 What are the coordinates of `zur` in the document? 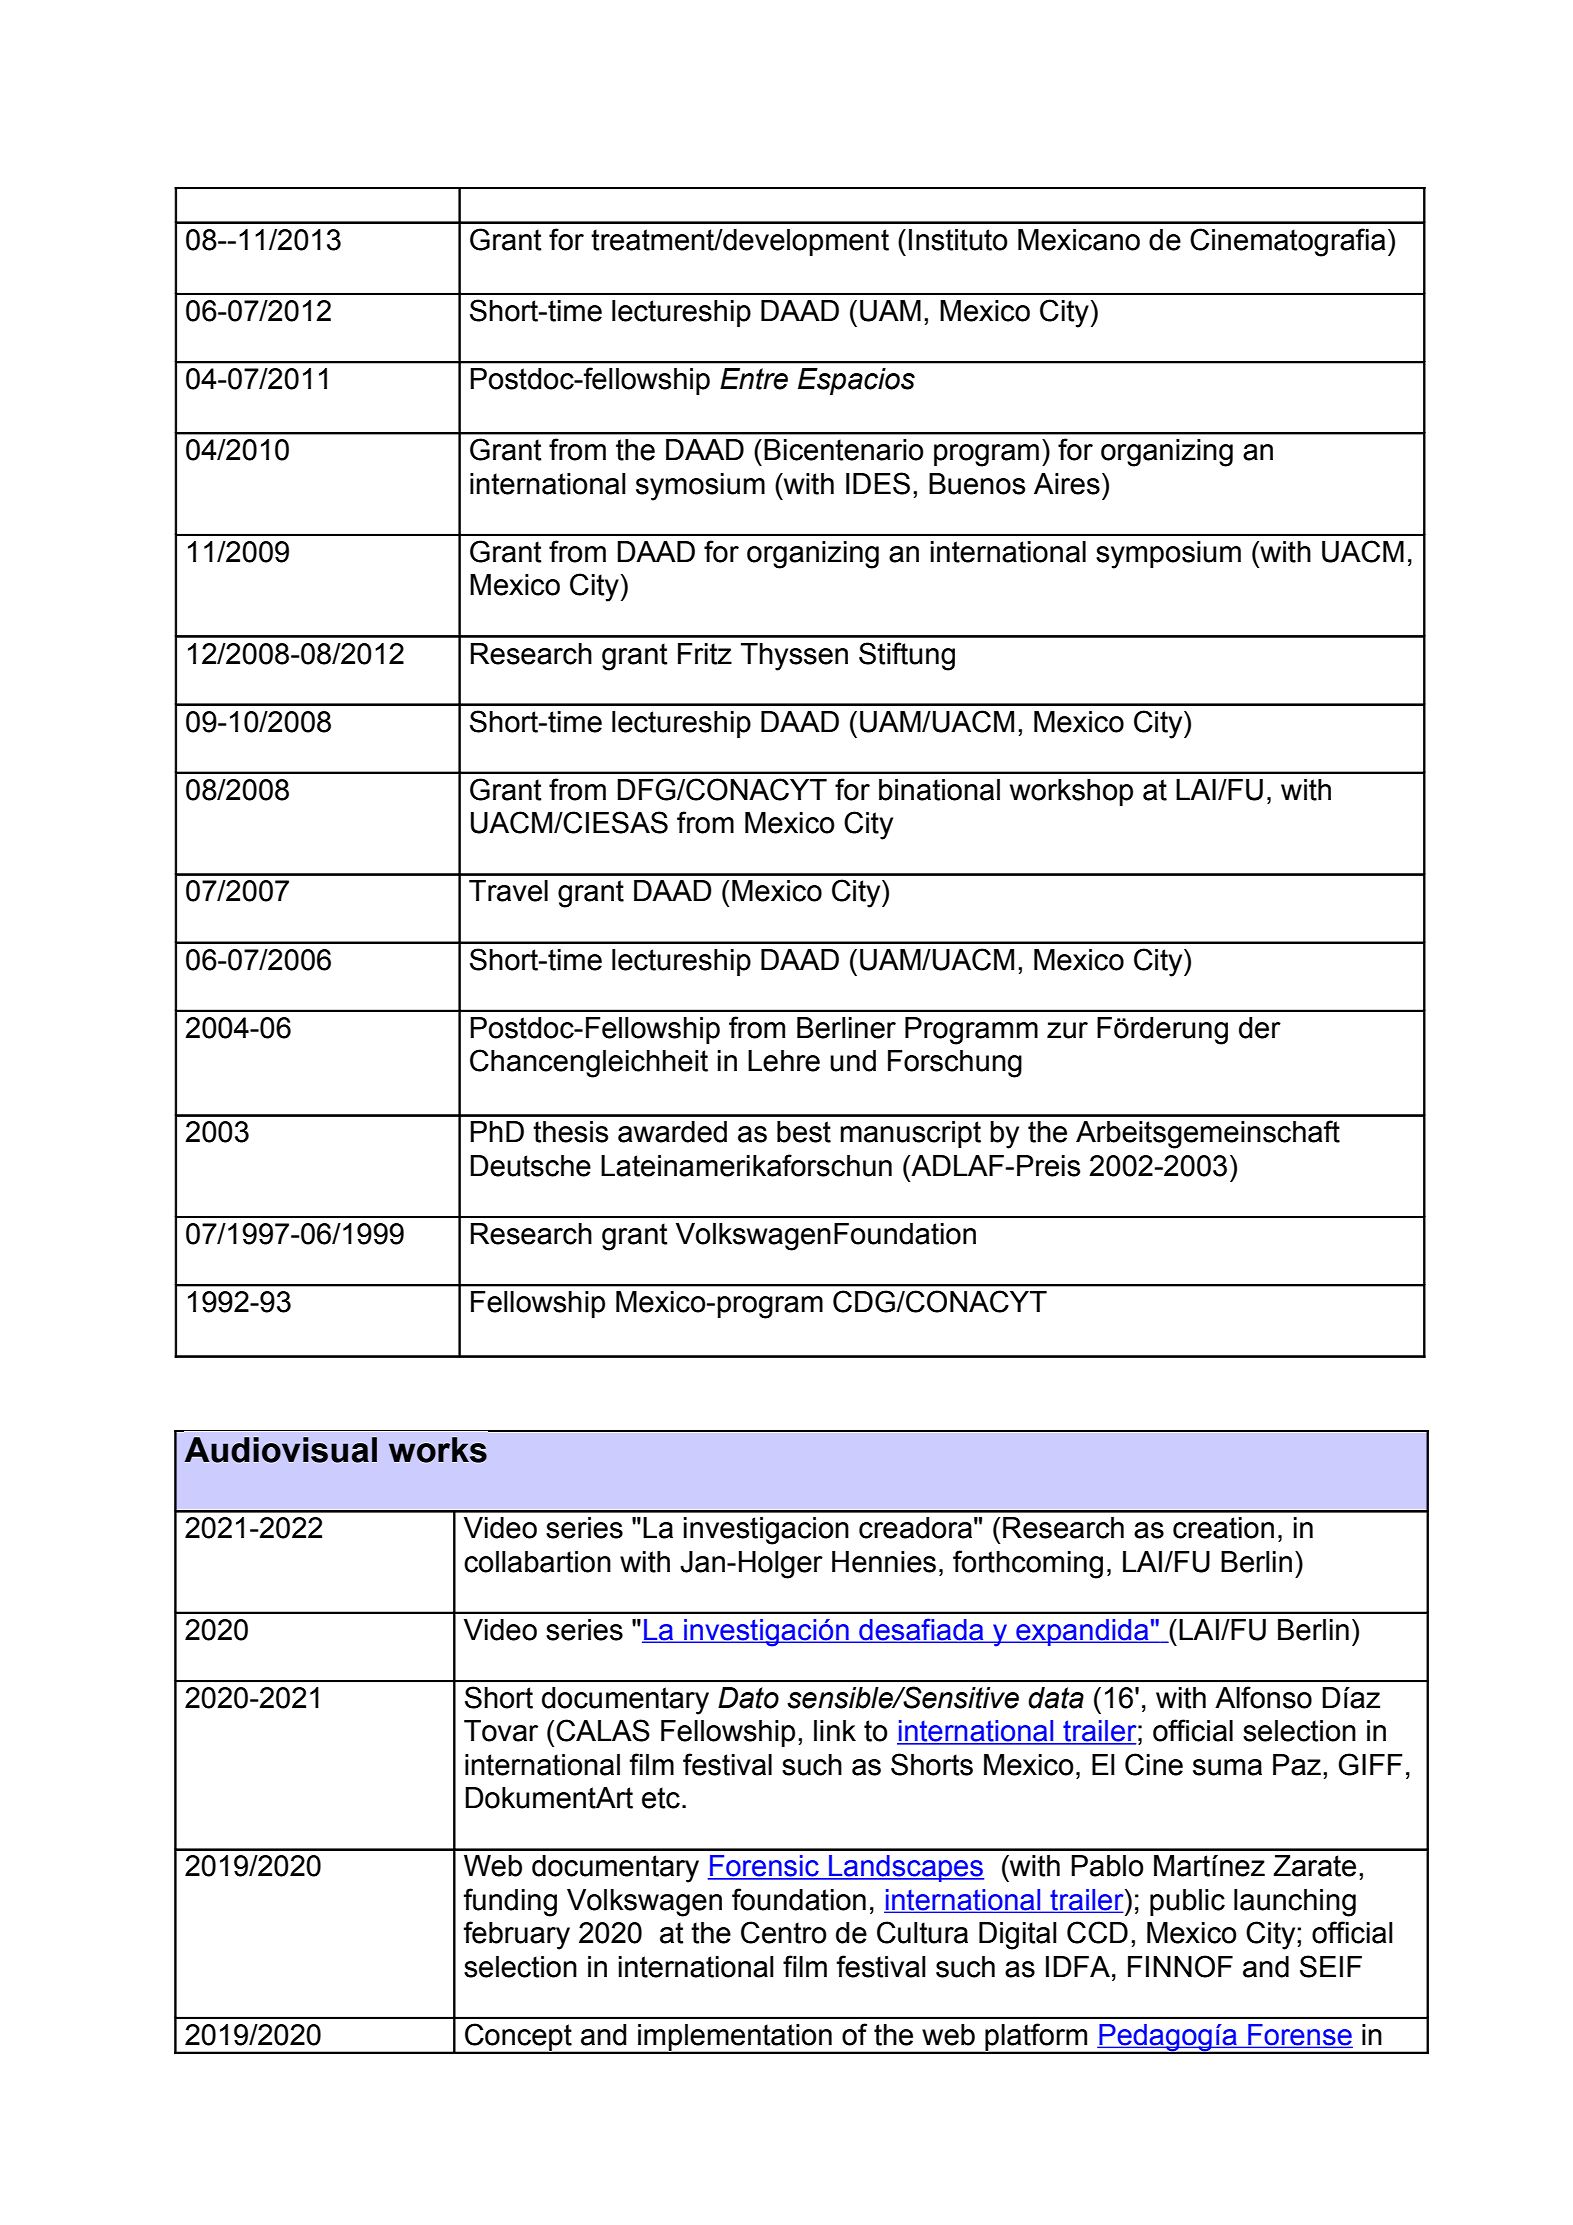 It's located at (1067, 1030).
